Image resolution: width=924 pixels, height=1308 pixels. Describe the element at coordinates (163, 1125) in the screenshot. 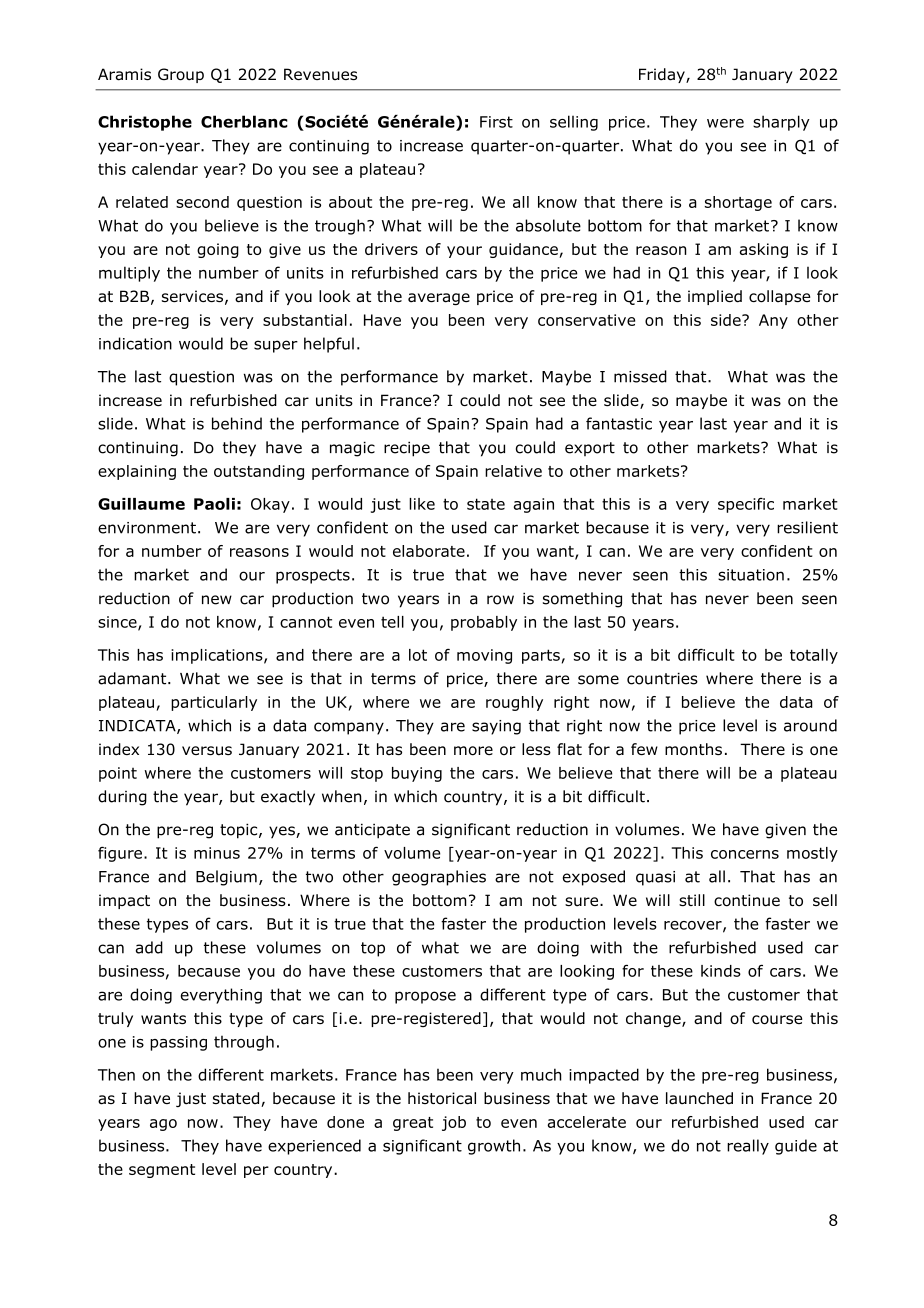

I see `ago` at that location.
